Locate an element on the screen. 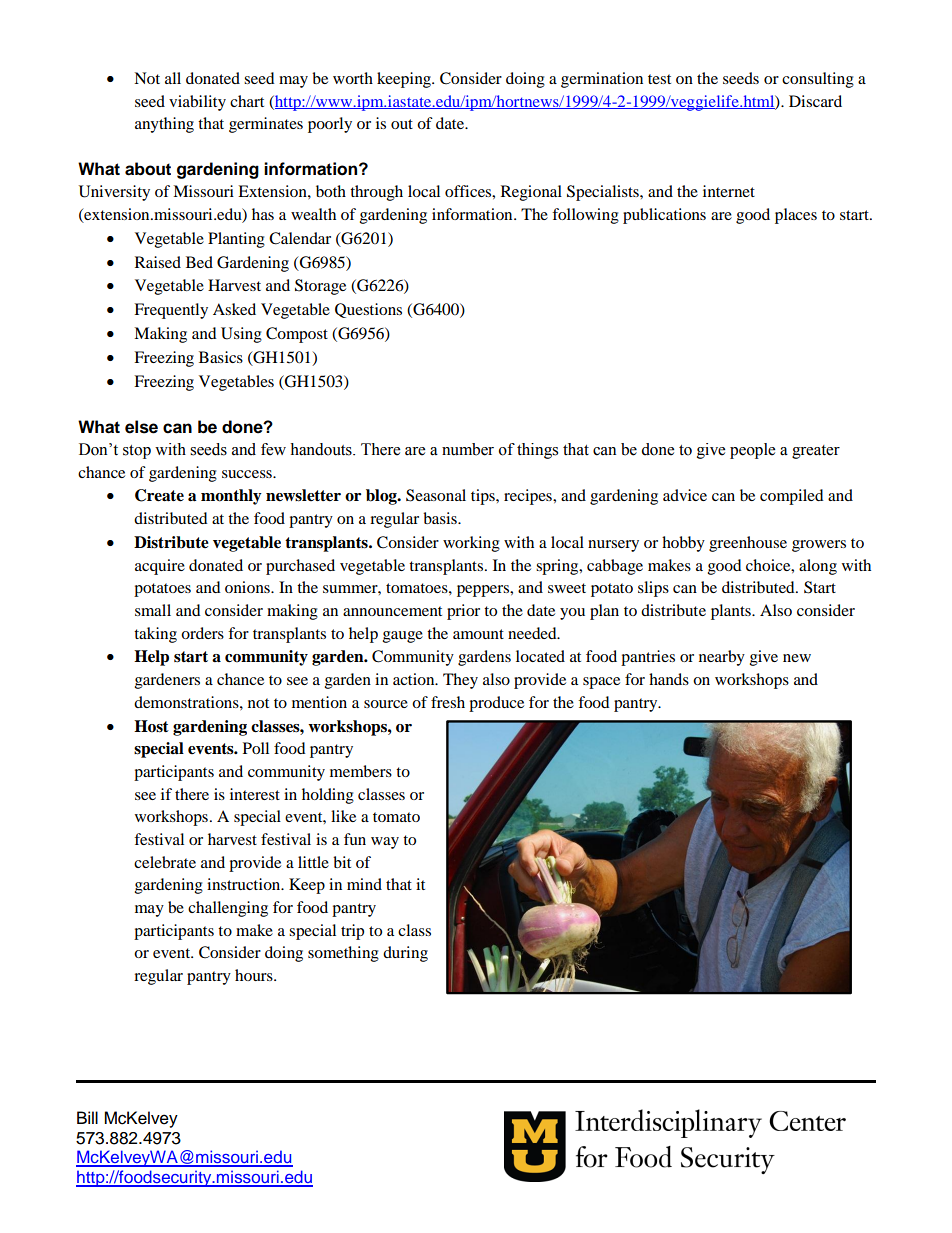 This screenshot has width=952, height=1233. Bill is located at coordinates (87, 1117).
